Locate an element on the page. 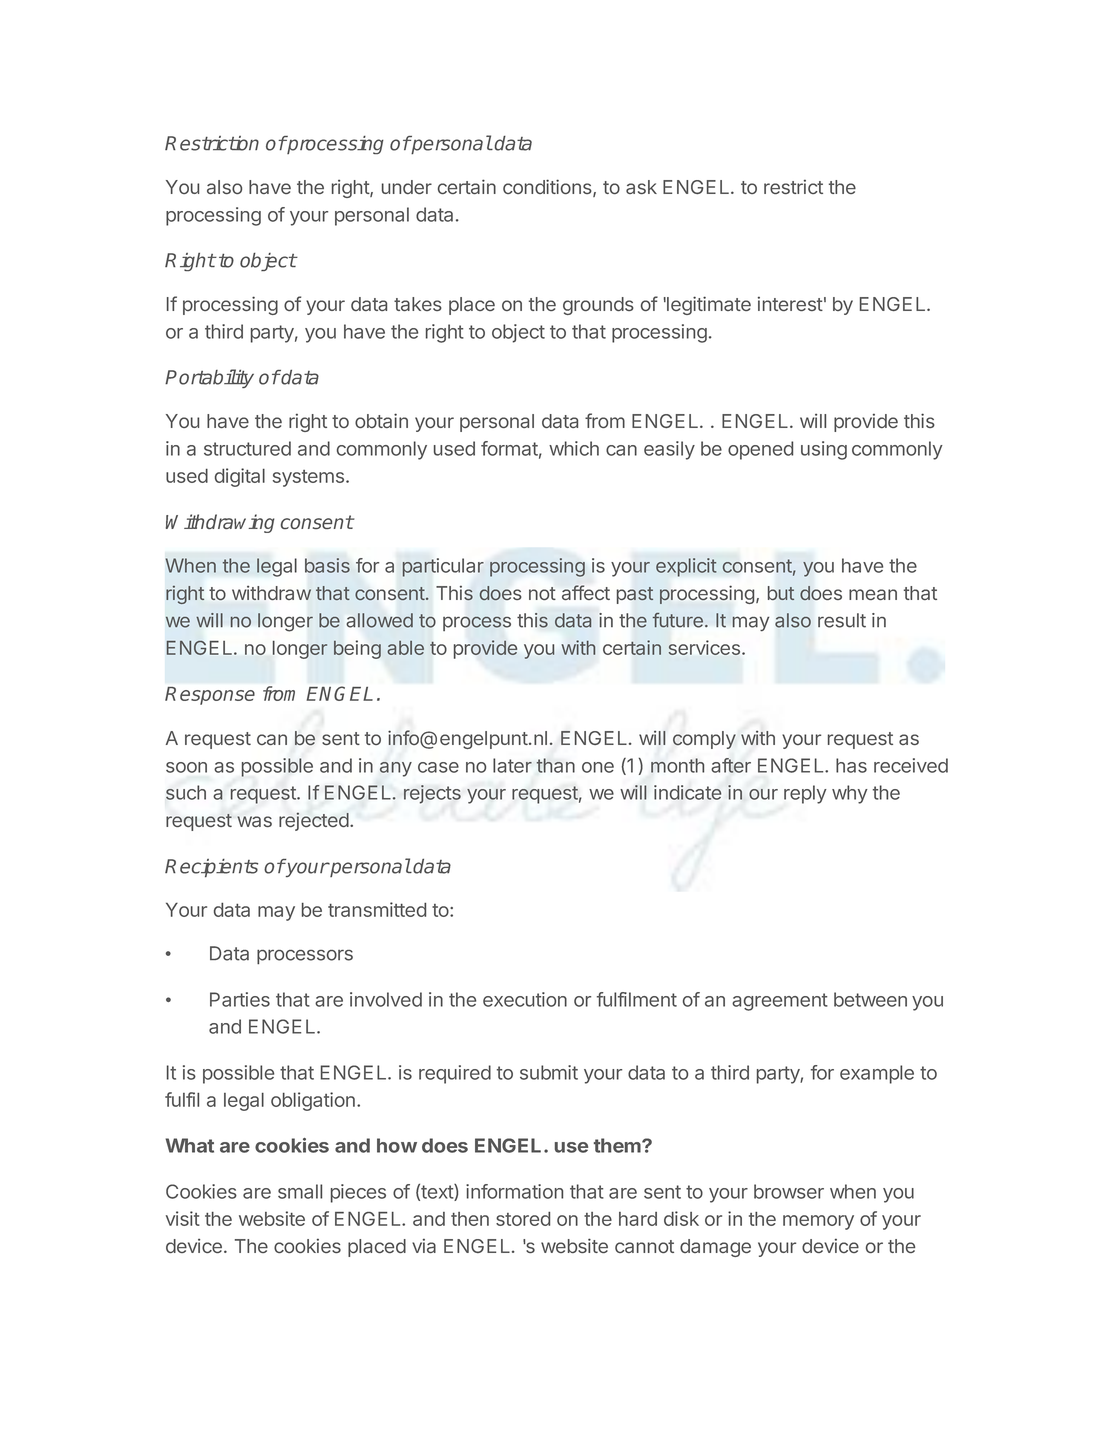  small is located at coordinates (300, 1191).
